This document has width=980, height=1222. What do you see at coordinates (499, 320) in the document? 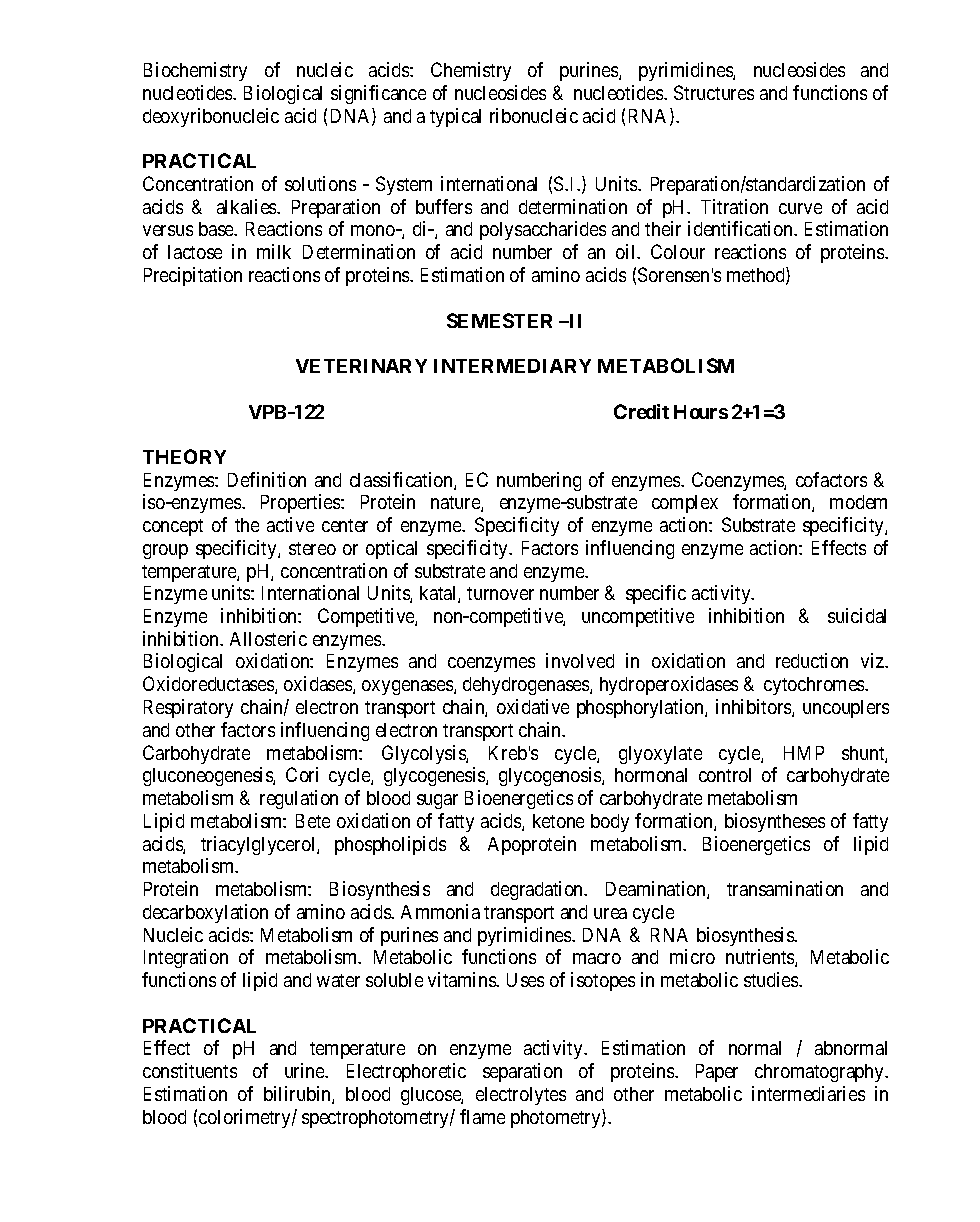
I see `SEMESTER` at bounding box center [499, 320].
